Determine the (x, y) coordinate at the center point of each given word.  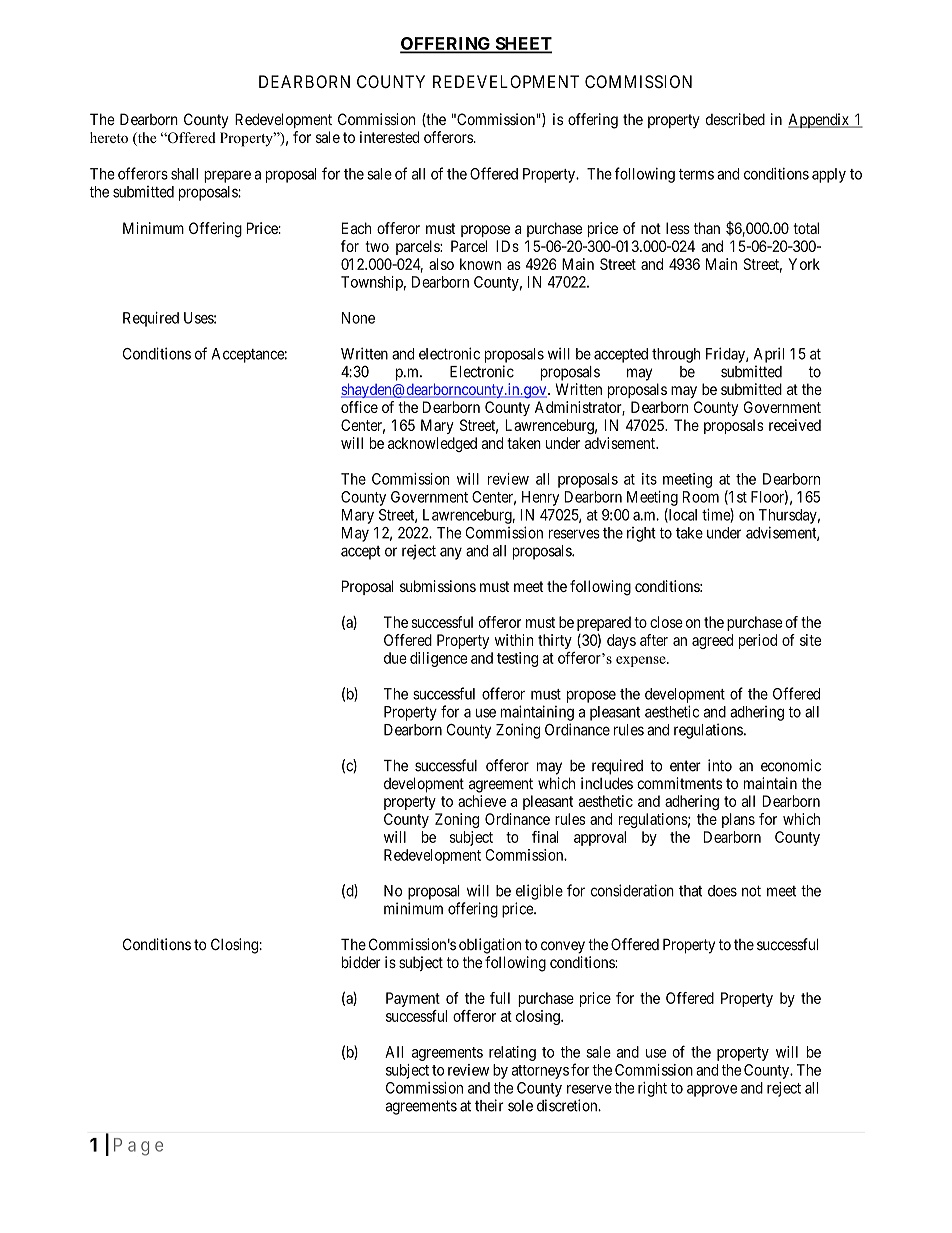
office (359, 407)
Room (701, 497)
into (720, 765)
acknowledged (432, 444)
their (489, 1105)
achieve (482, 801)
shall (184, 174)
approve (712, 1091)
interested (389, 137)
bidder (361, 962)
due (395, 658)
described (735, 119)
